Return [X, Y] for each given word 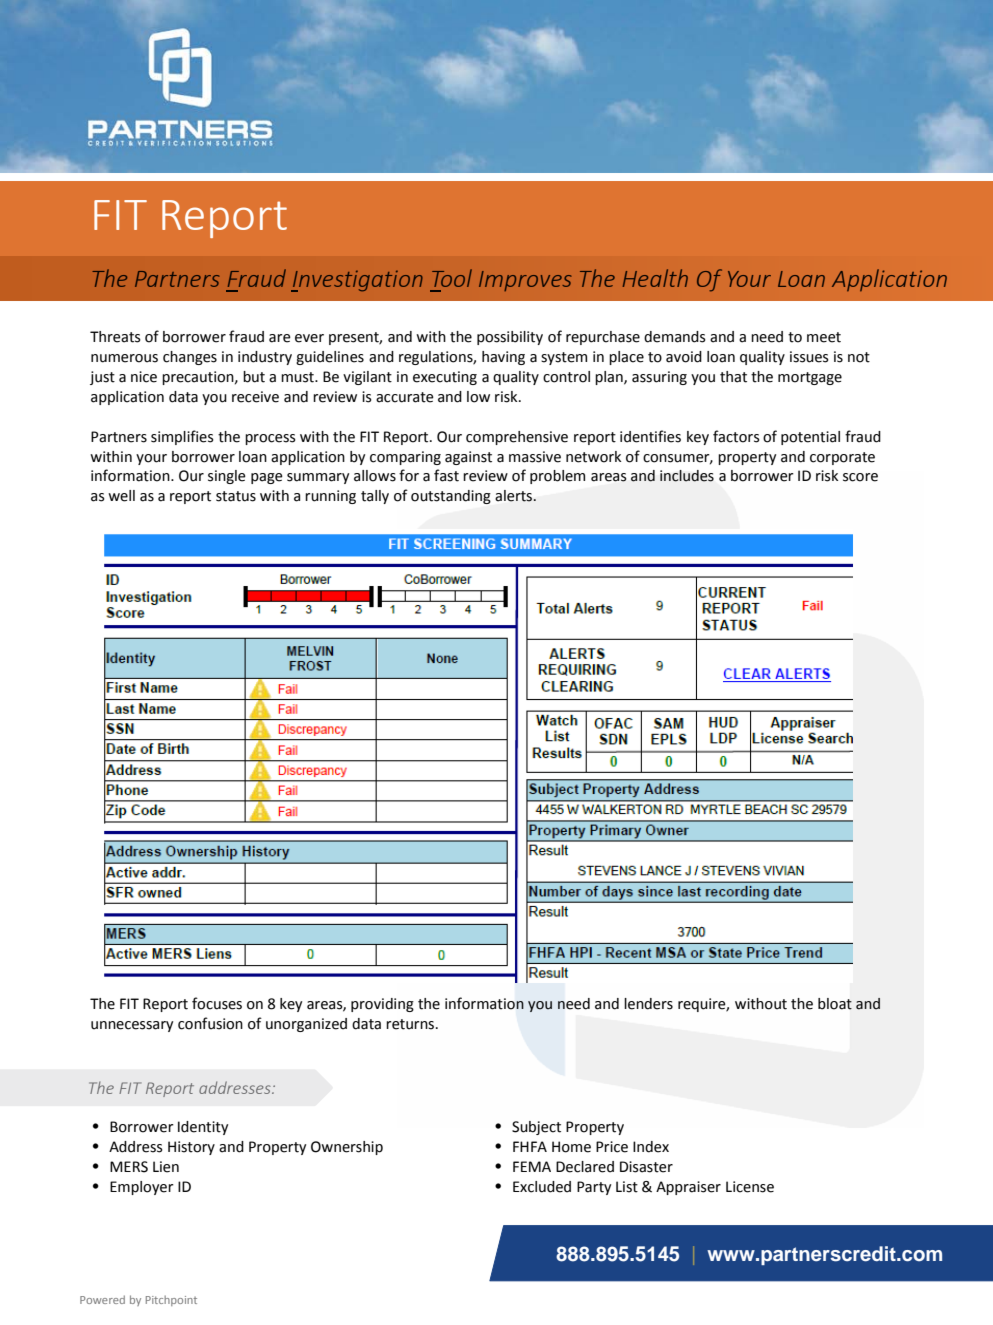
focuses [217, 1003]
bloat [835, 1004]
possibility [510, 338]
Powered [102, 1299]
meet [824, 337]
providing [382, 1005]
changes [190, 358]
